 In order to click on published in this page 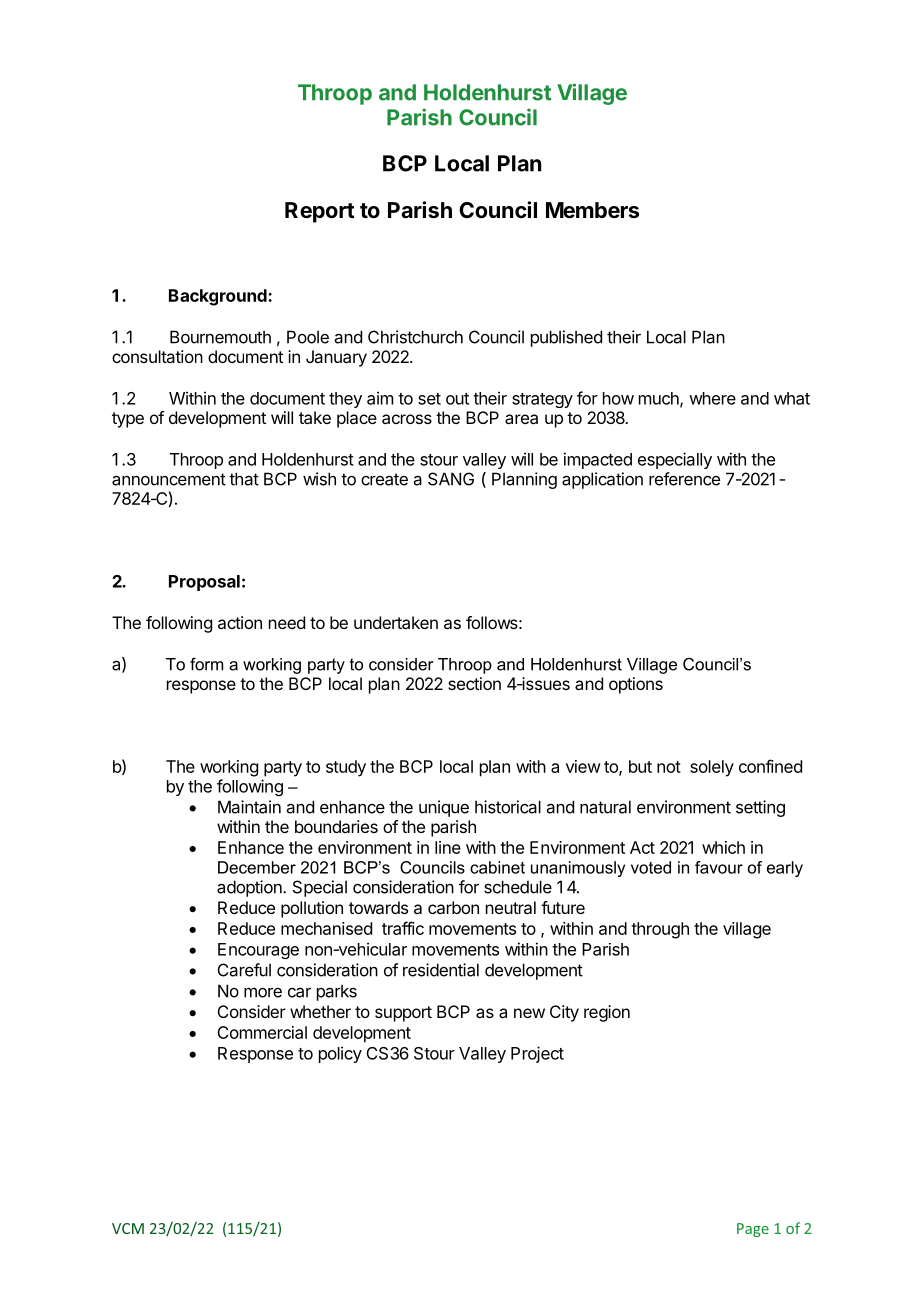, I will do `click(566, 338)`.
